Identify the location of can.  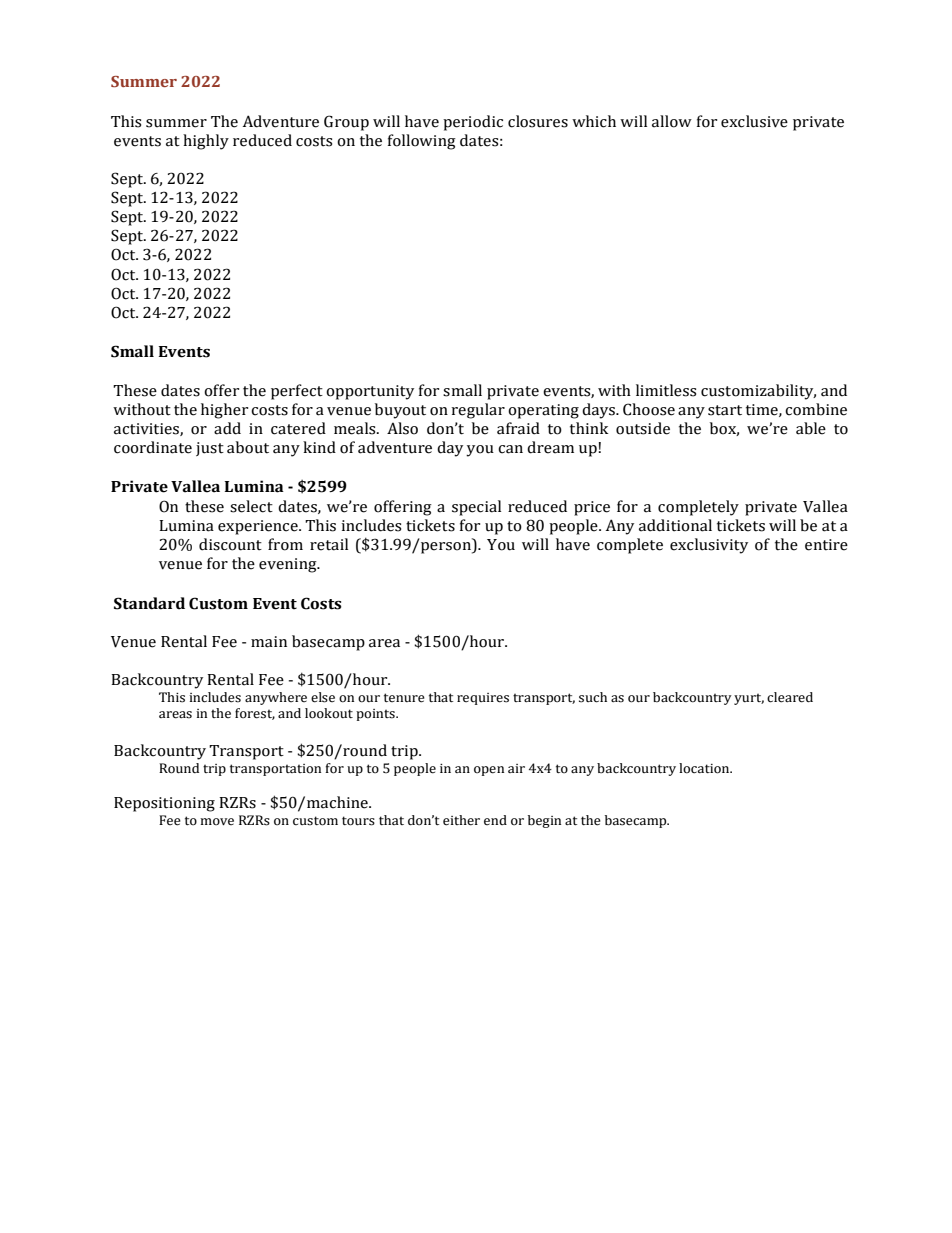
(510, 449).
